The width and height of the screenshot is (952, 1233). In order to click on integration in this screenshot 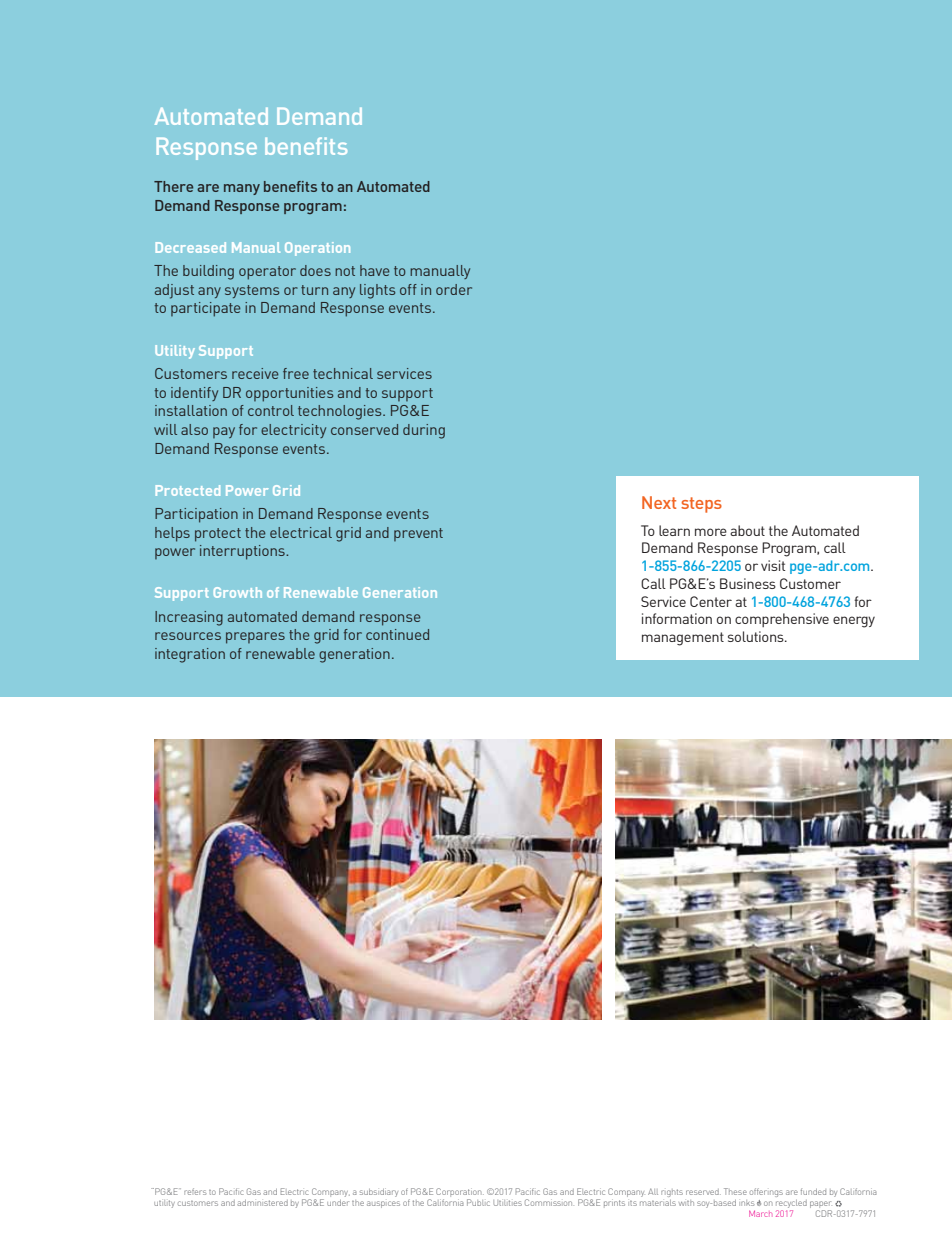, I will do `click(190, 655)`.
